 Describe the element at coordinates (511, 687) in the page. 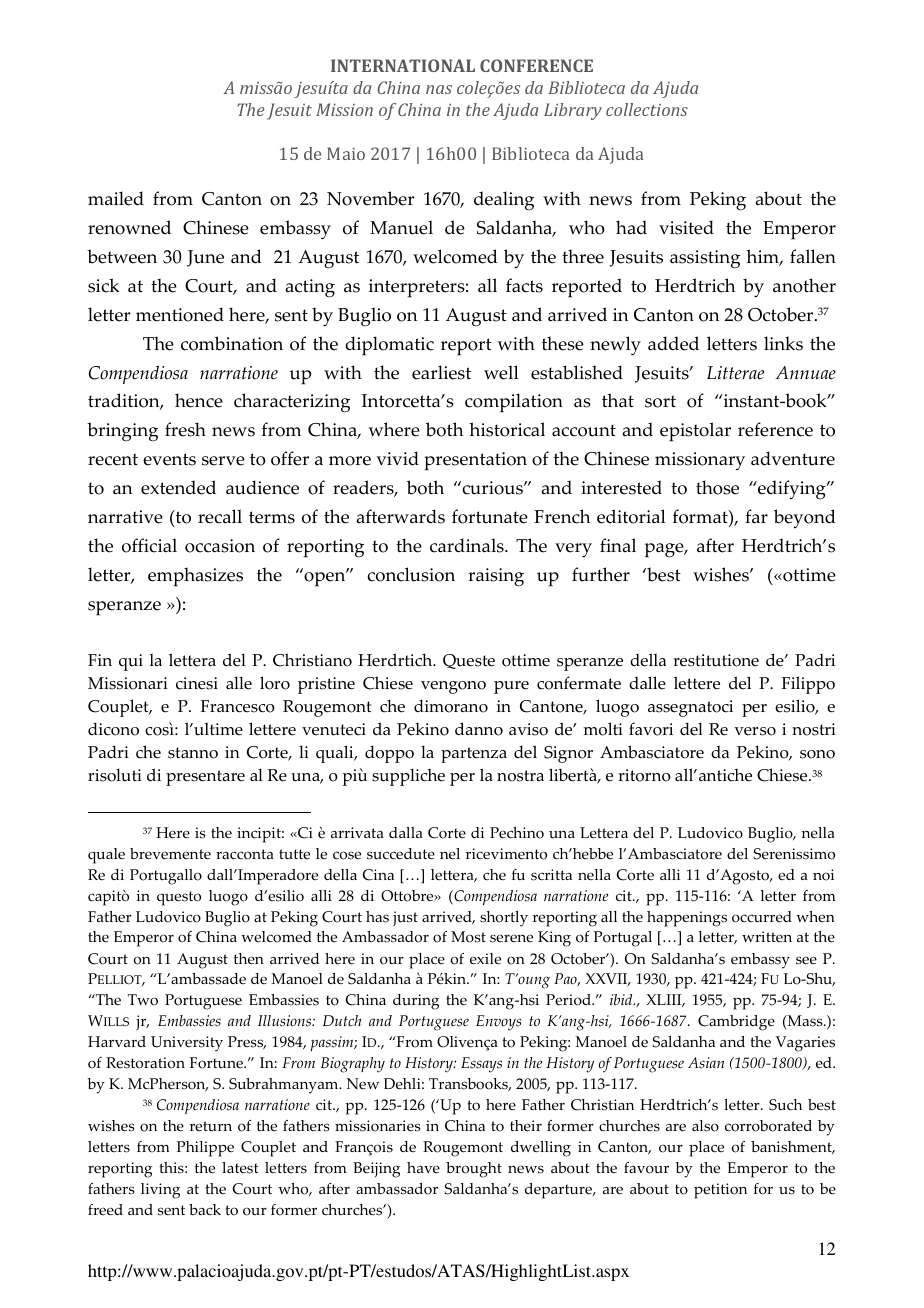

I see `pure` at that location.
